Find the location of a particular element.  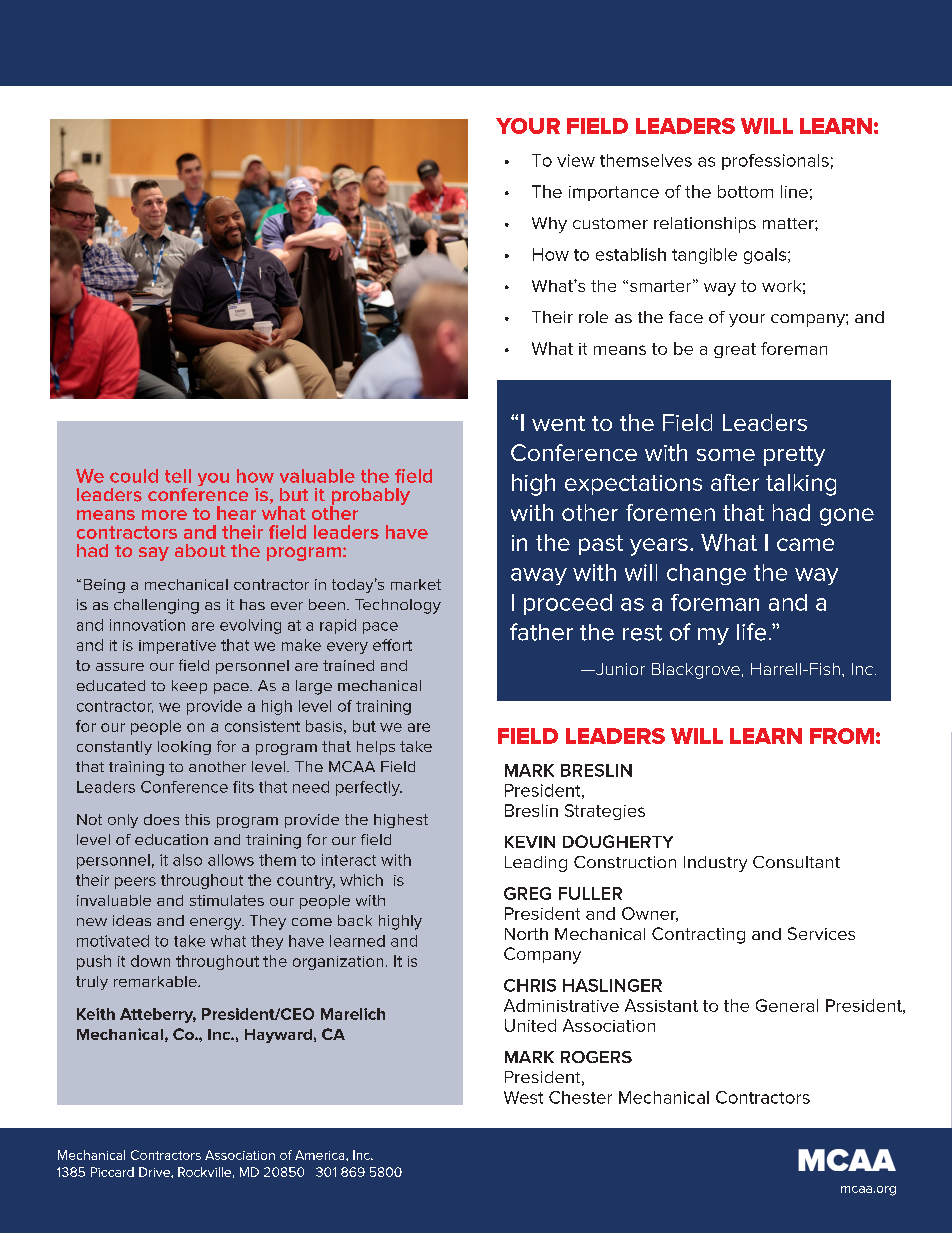

KEVIN is located at coordinates (530, 842).
